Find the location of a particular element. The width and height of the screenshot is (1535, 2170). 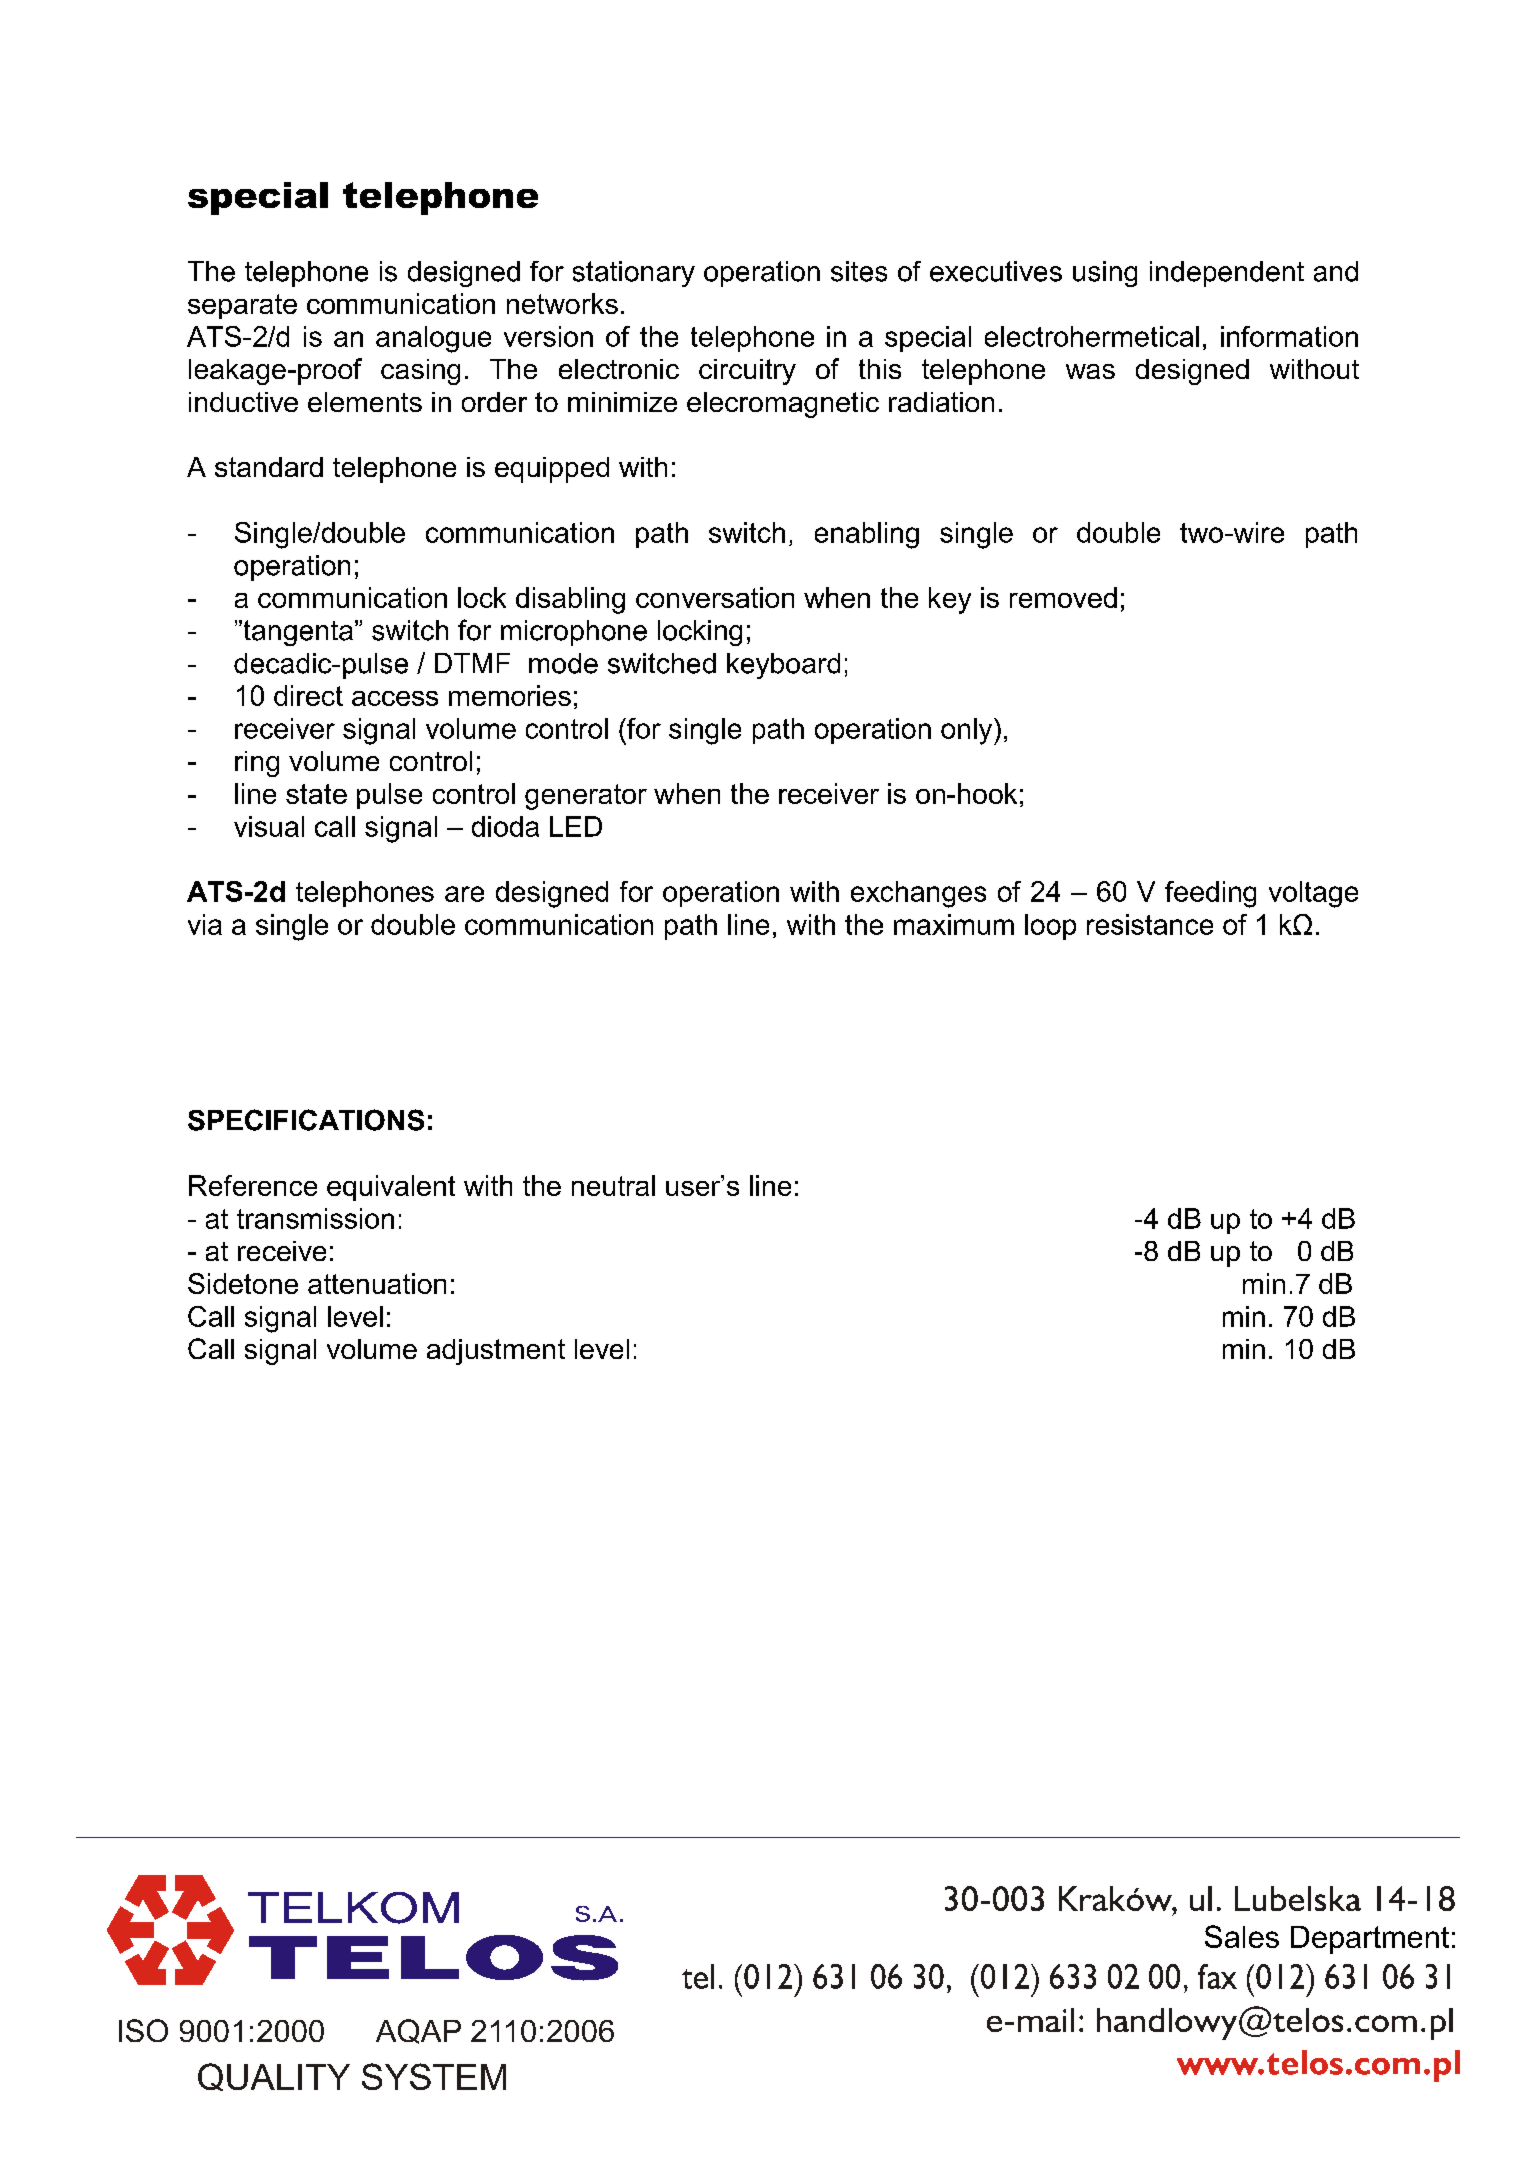

QUALITY is located at coordinates (274, 2077).
